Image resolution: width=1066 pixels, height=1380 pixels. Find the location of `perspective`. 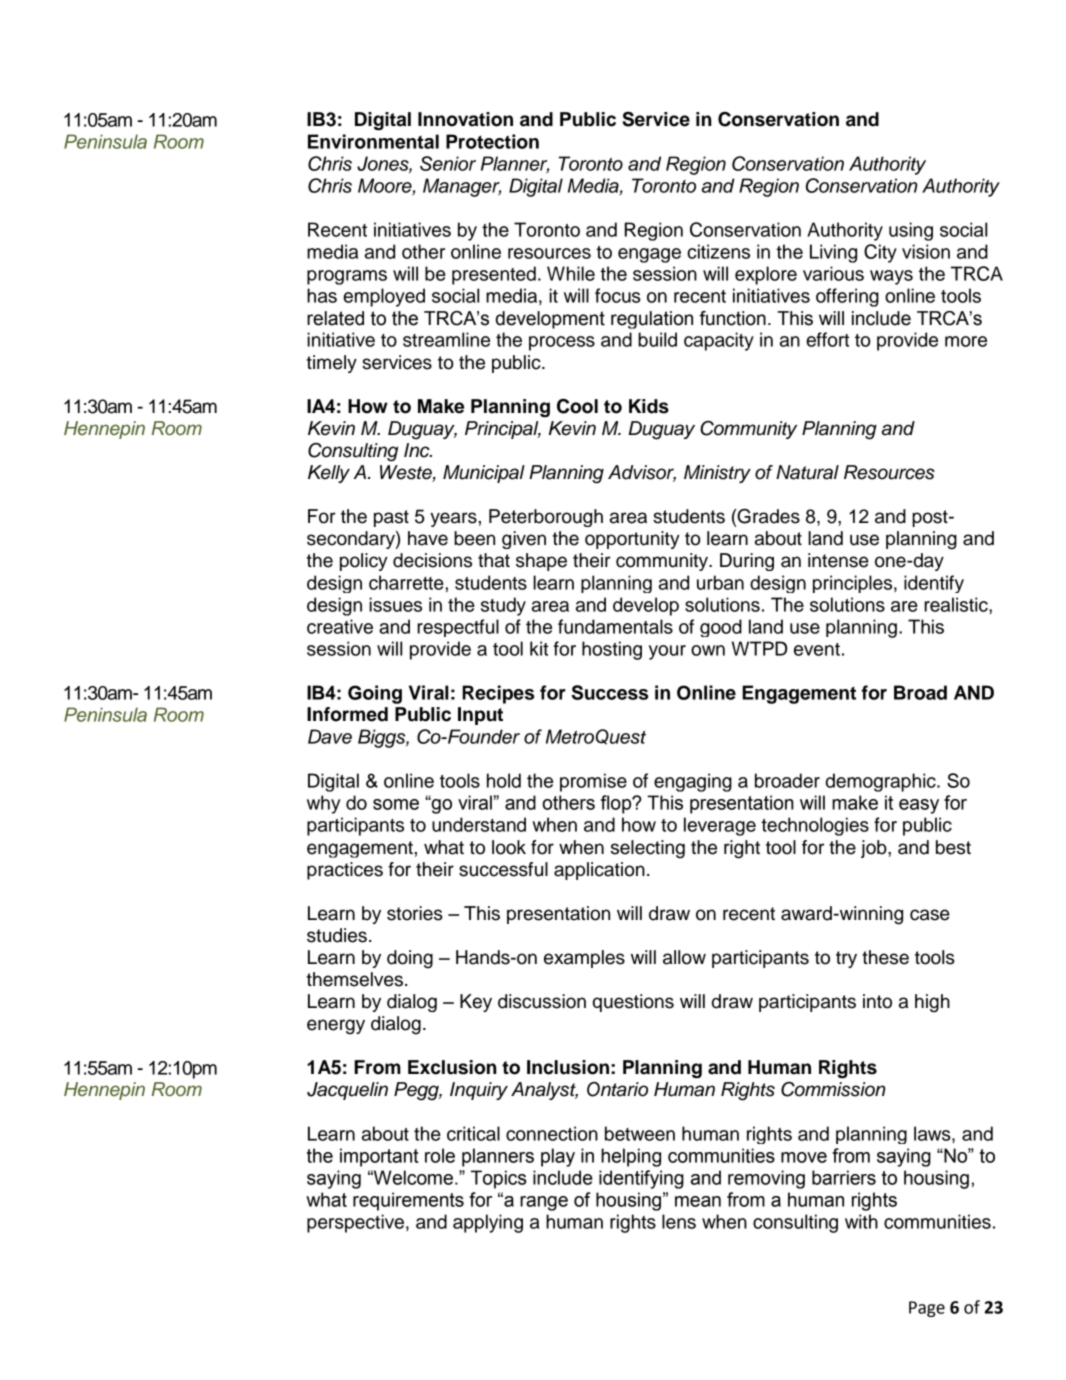

perspective is located at coordinates (355, 1223).
